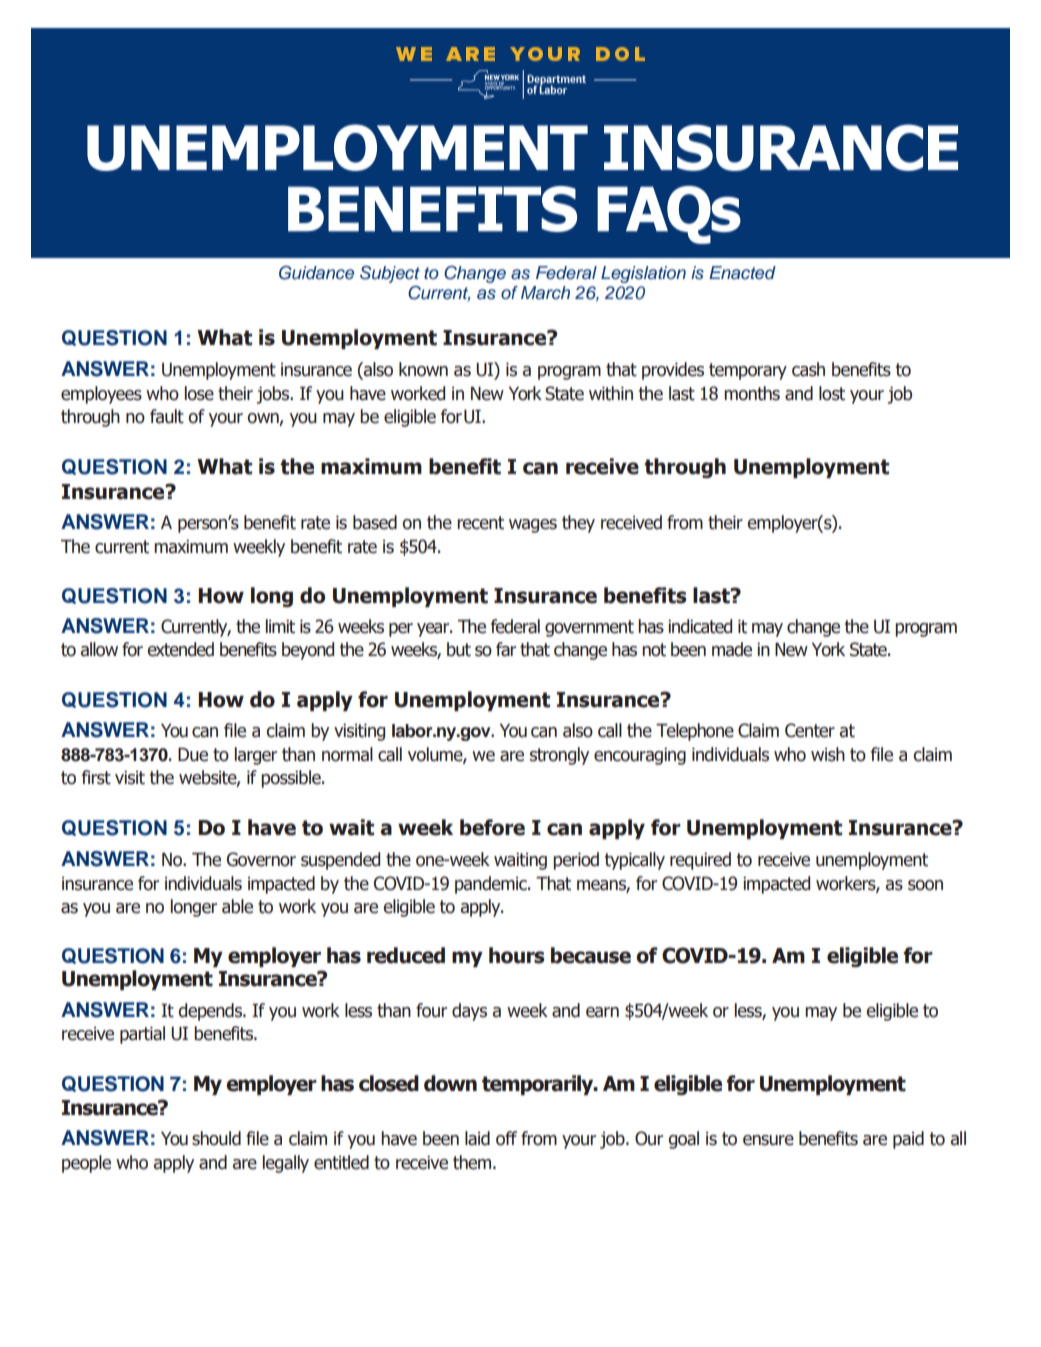 The height and width of the image is (1347, 1041). I want to click on Guidance, so click(316, 273).
